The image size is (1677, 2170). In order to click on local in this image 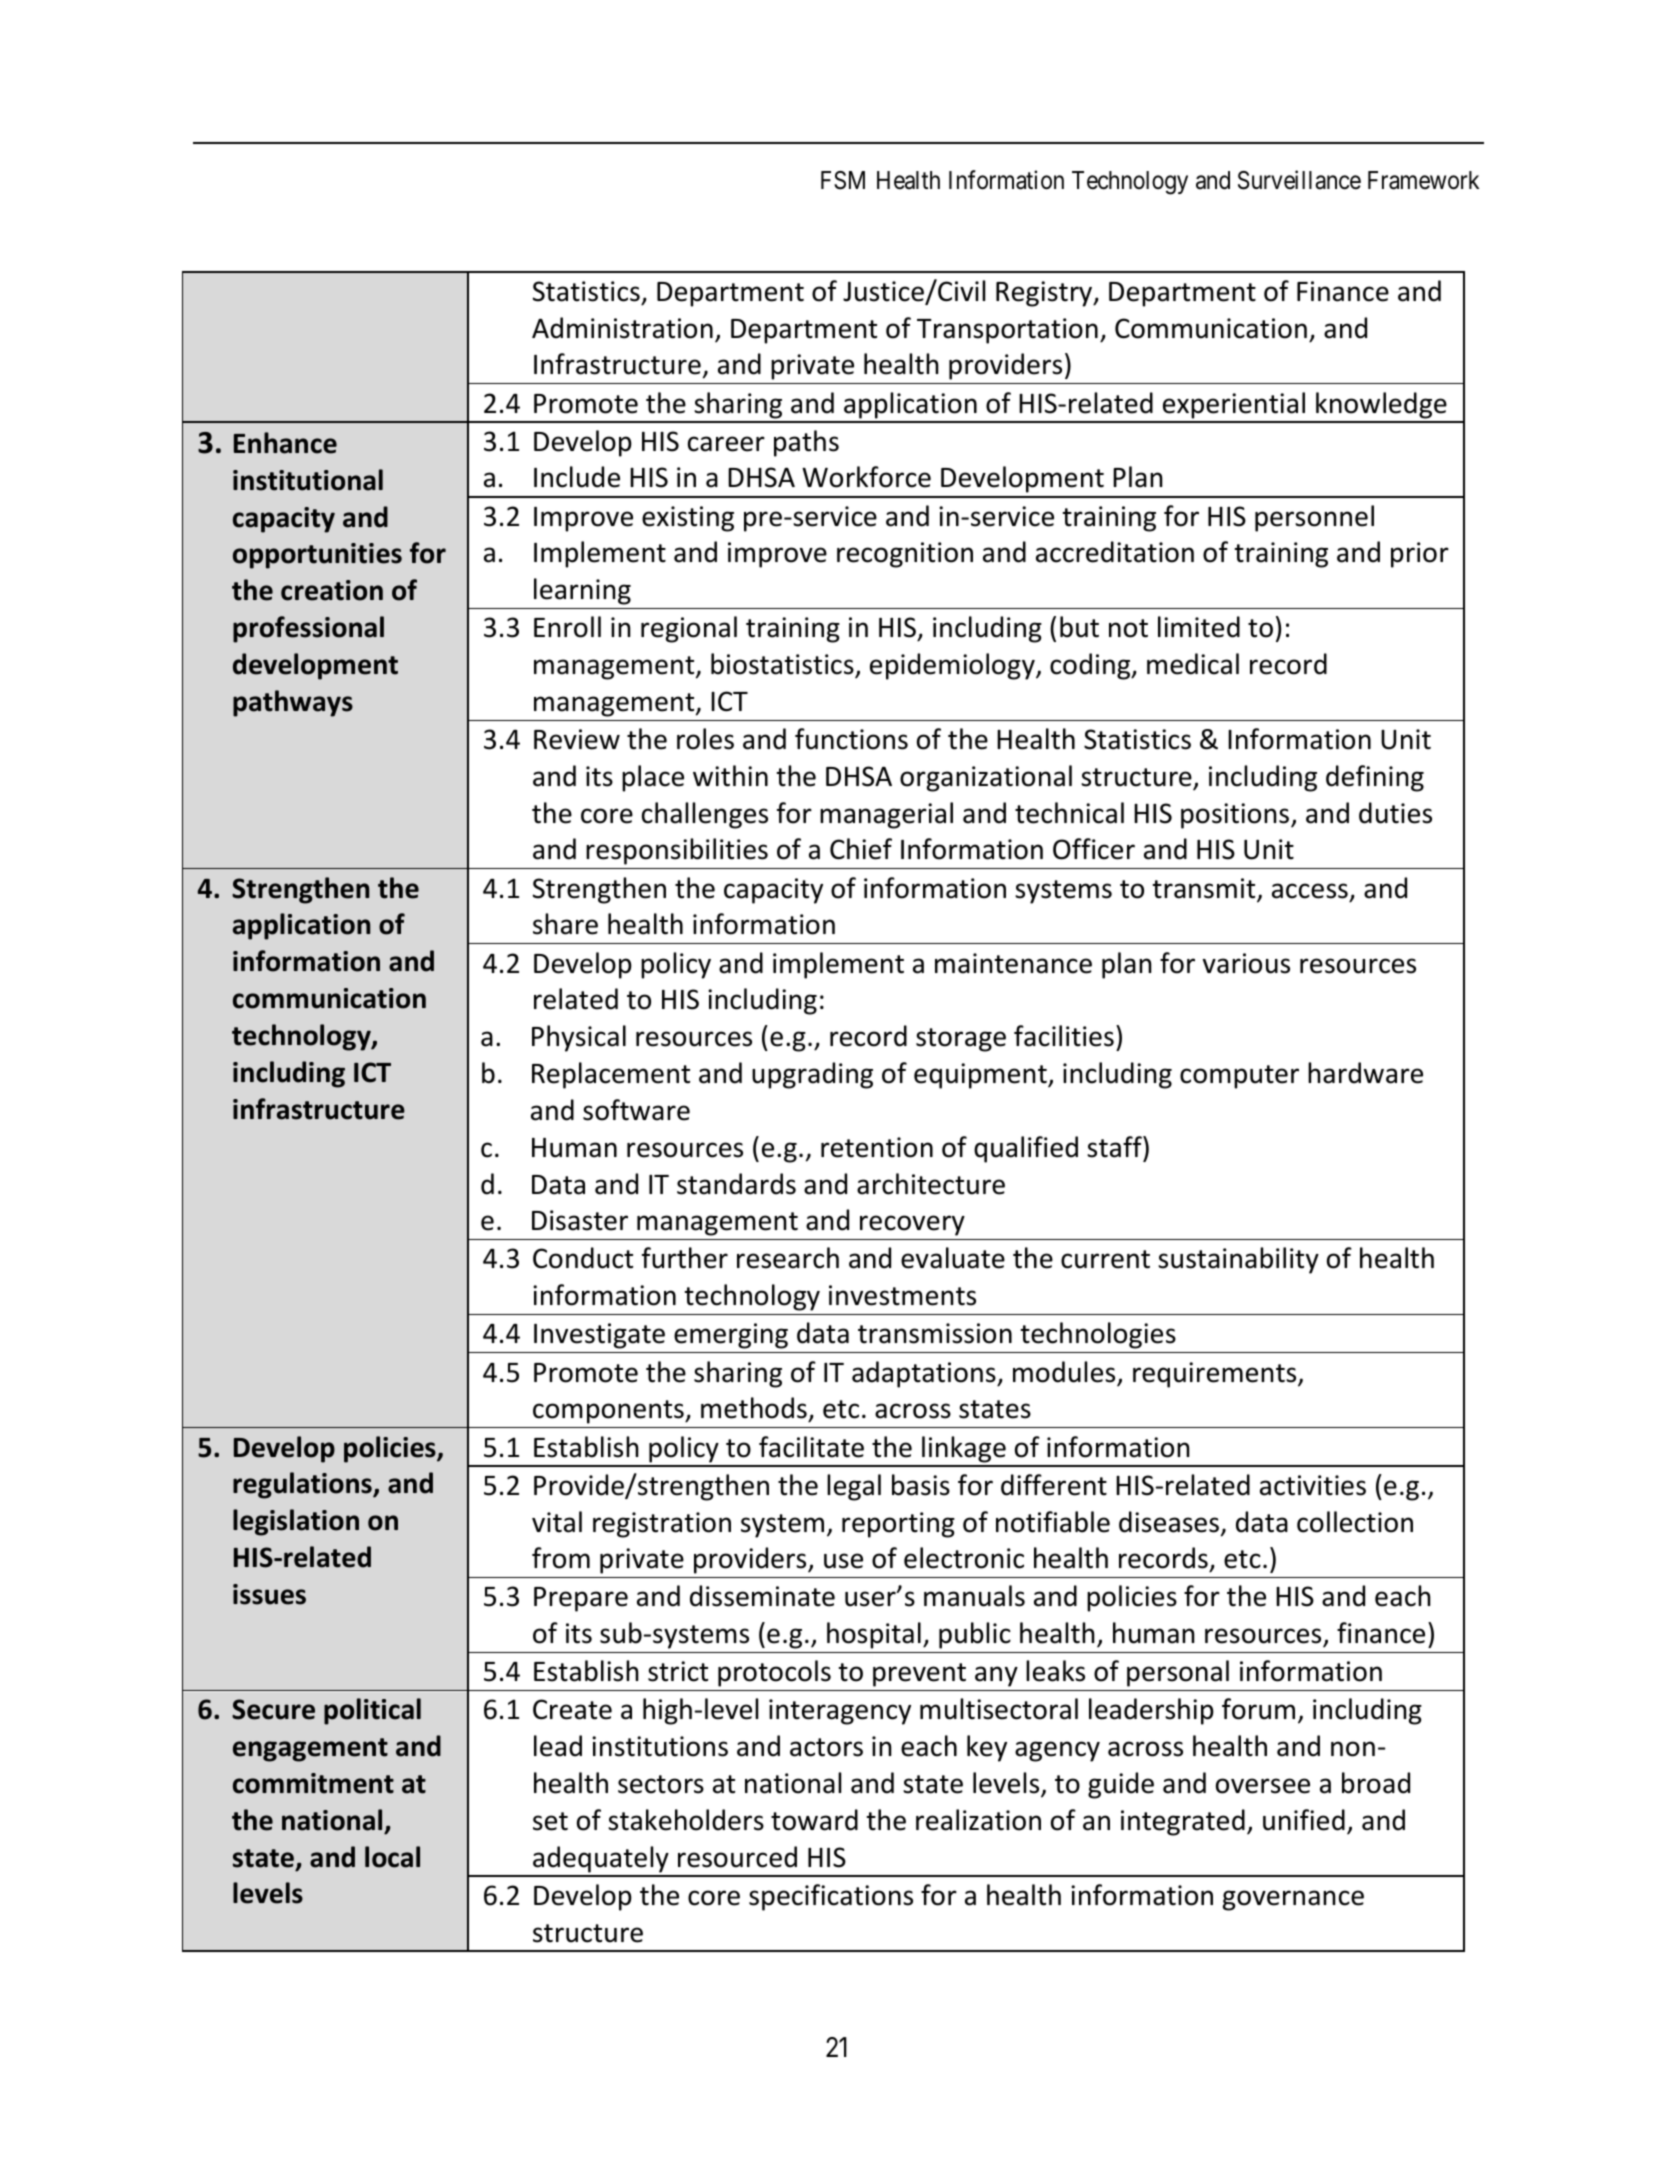, I will do `click(392, 1857)`.
